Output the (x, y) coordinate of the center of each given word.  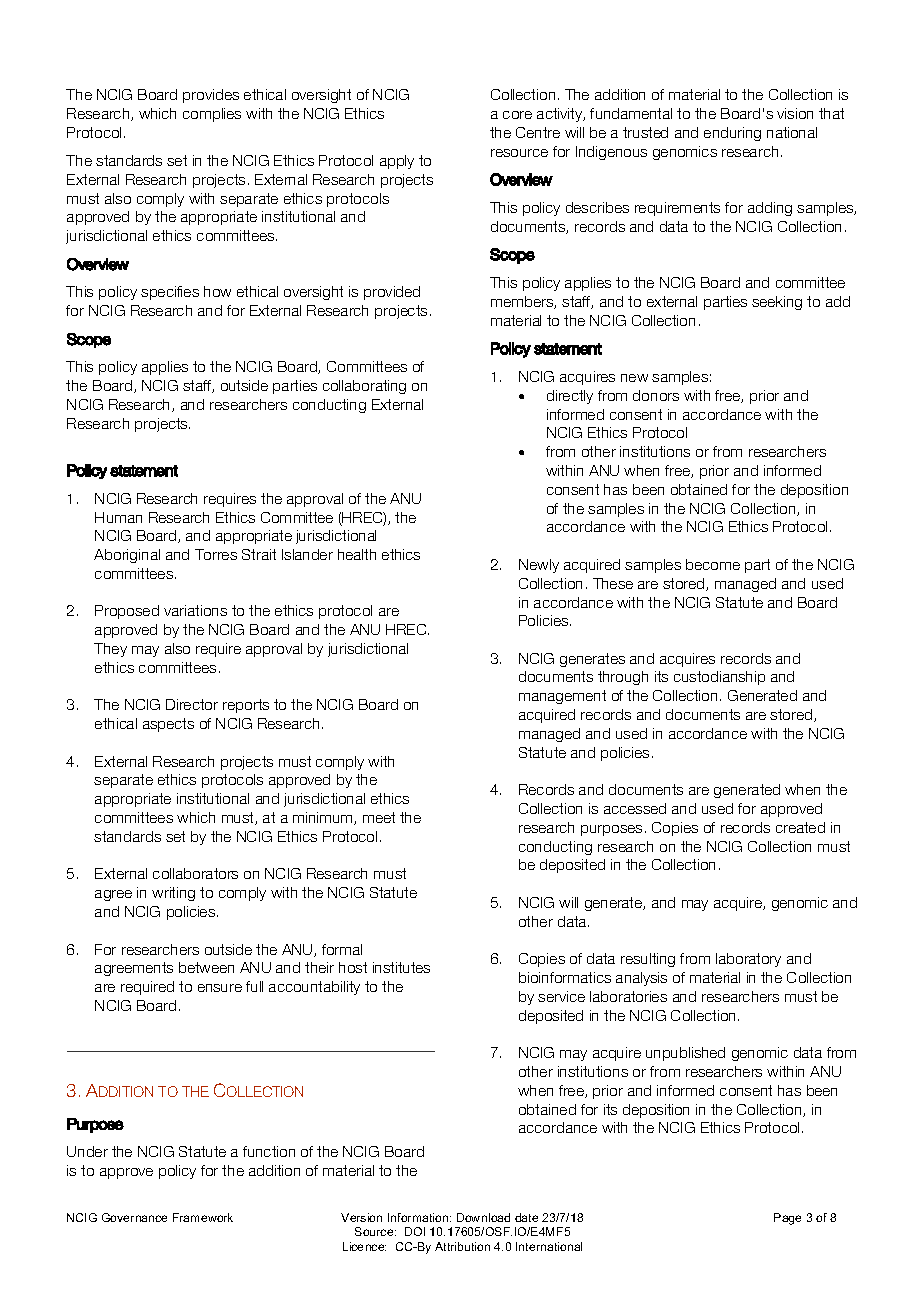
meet (379, 817)
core (517, 115)
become (713, 564)
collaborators (195, 873)
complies (212, 115)
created (800, 827)
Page (787, 1219)
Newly (539, 566)
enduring (732, 134)
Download (483, 1217)
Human (118, 517)
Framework (203, 1217)
